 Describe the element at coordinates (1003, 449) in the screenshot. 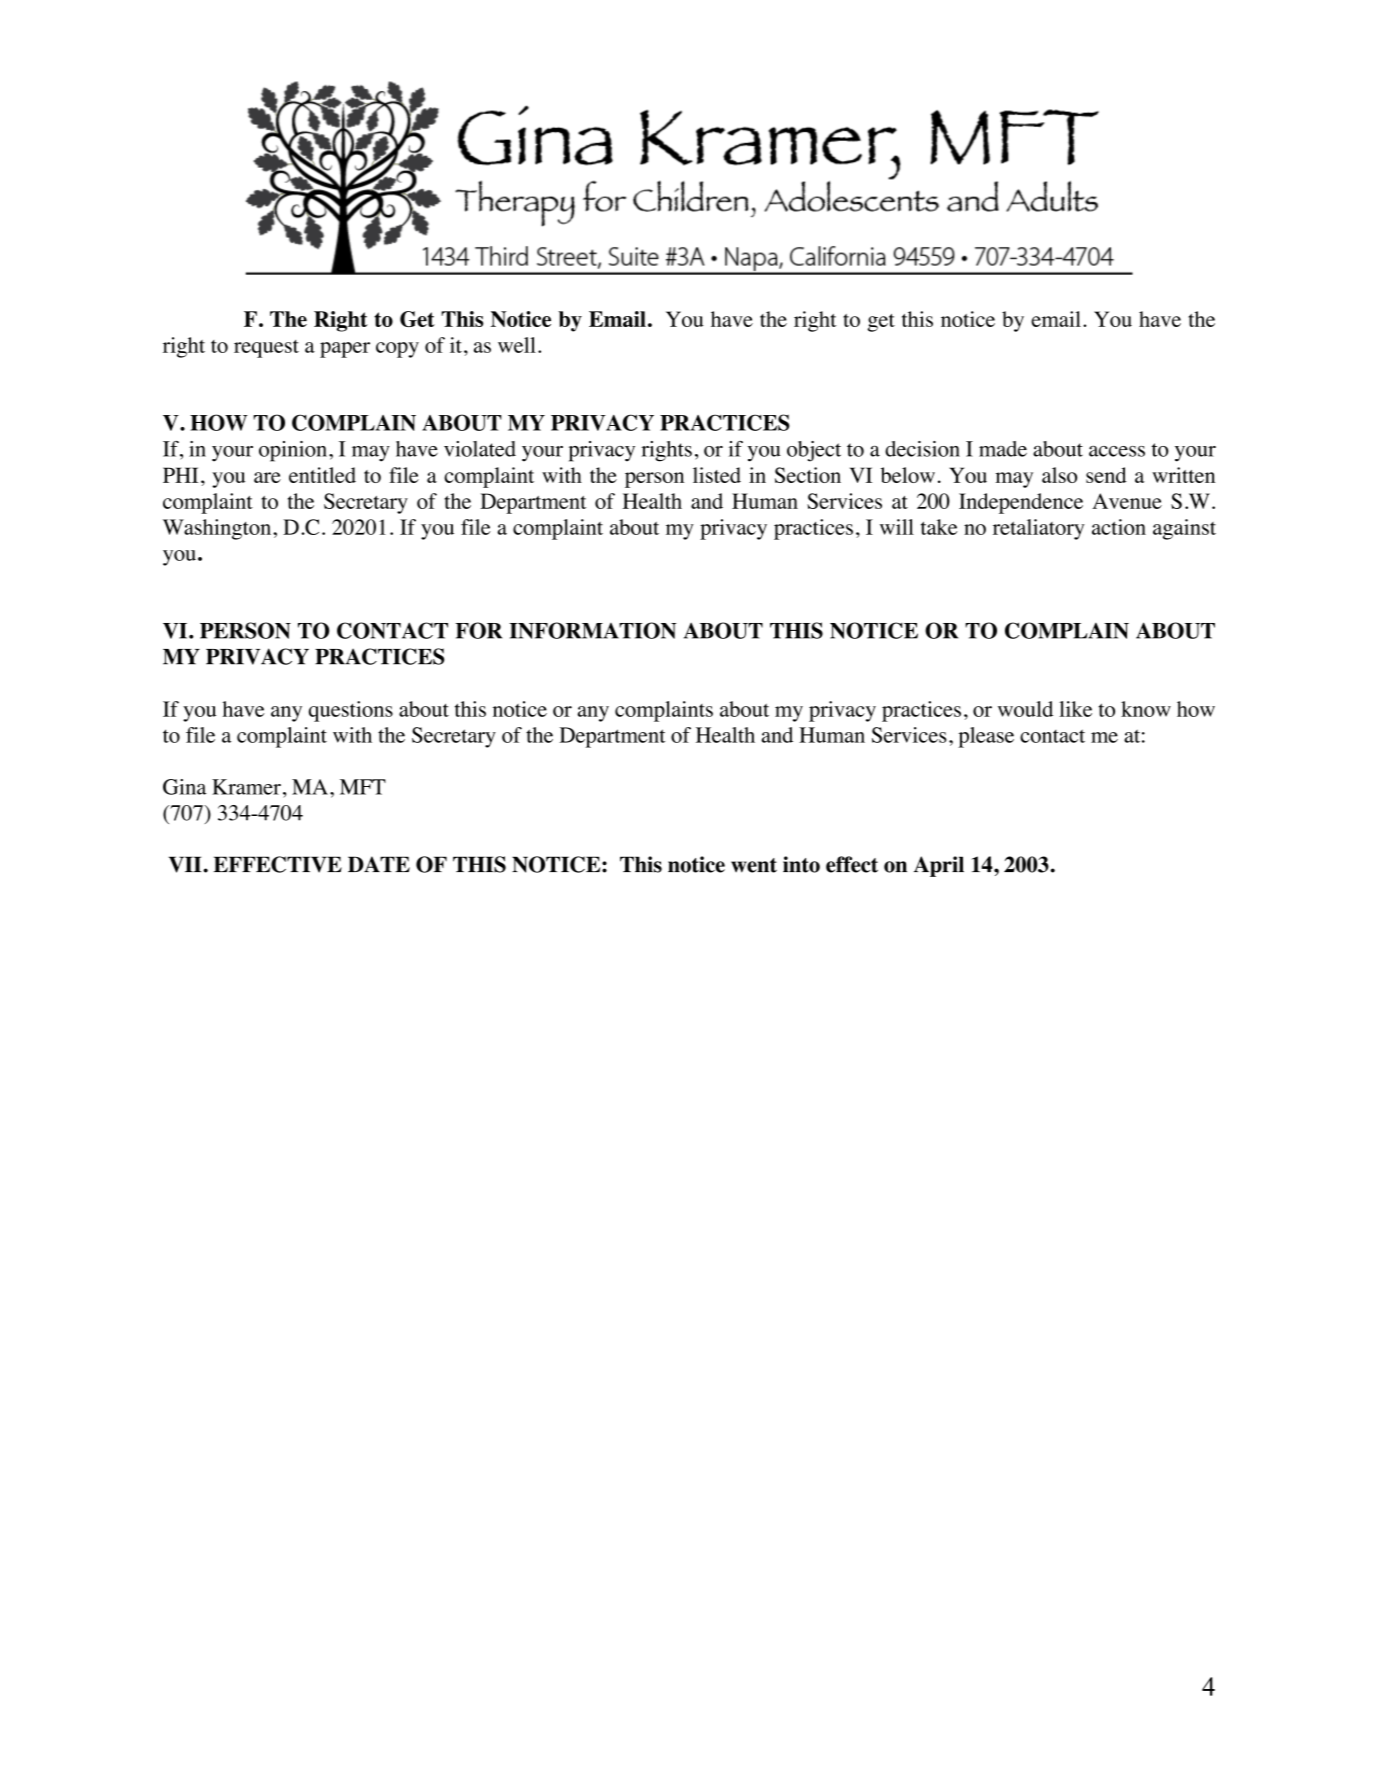

I see `made` at that location.
